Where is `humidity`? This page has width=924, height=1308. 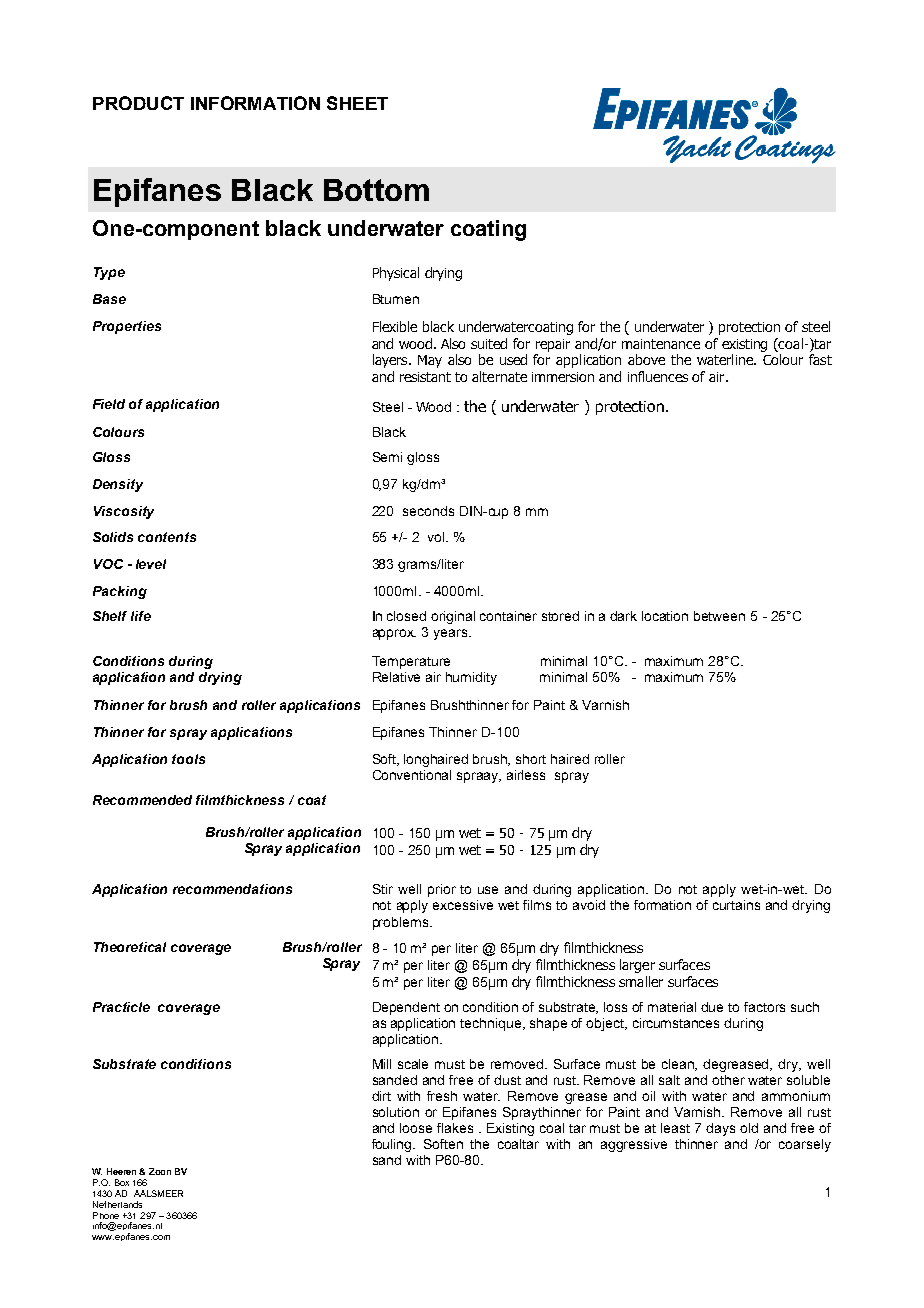
humidity is located at coordinates (471, 678).
